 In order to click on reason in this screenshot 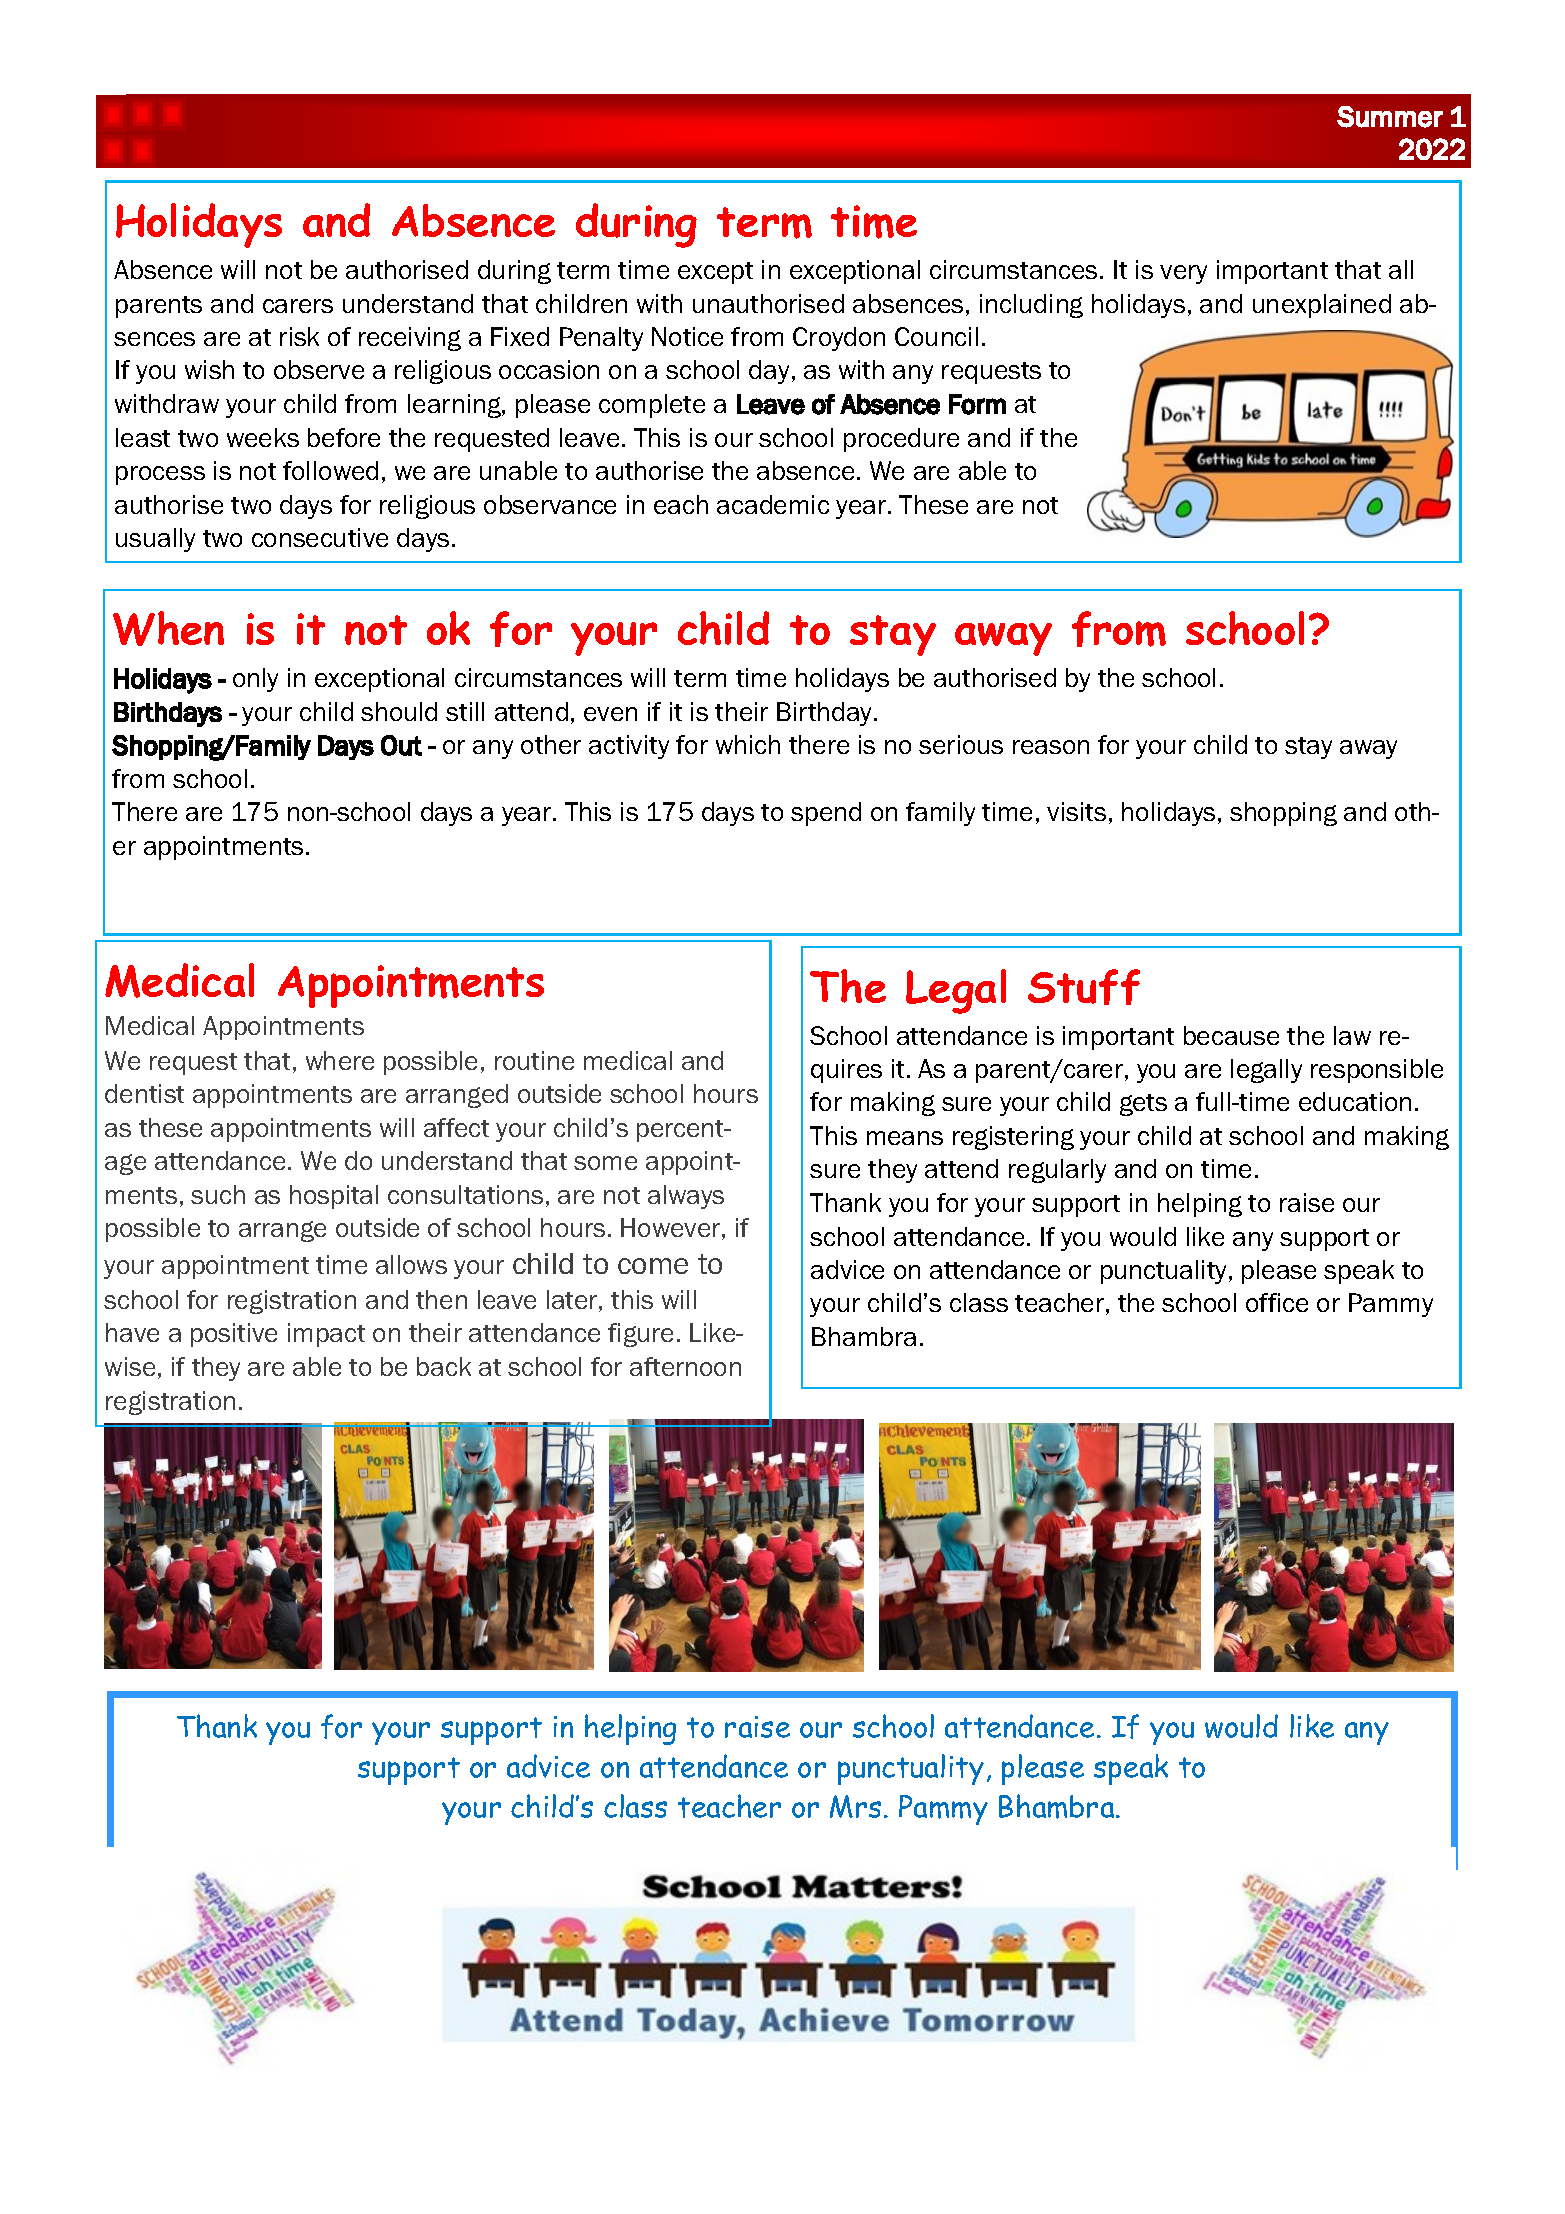, I will do `click(1051, 747)`.
